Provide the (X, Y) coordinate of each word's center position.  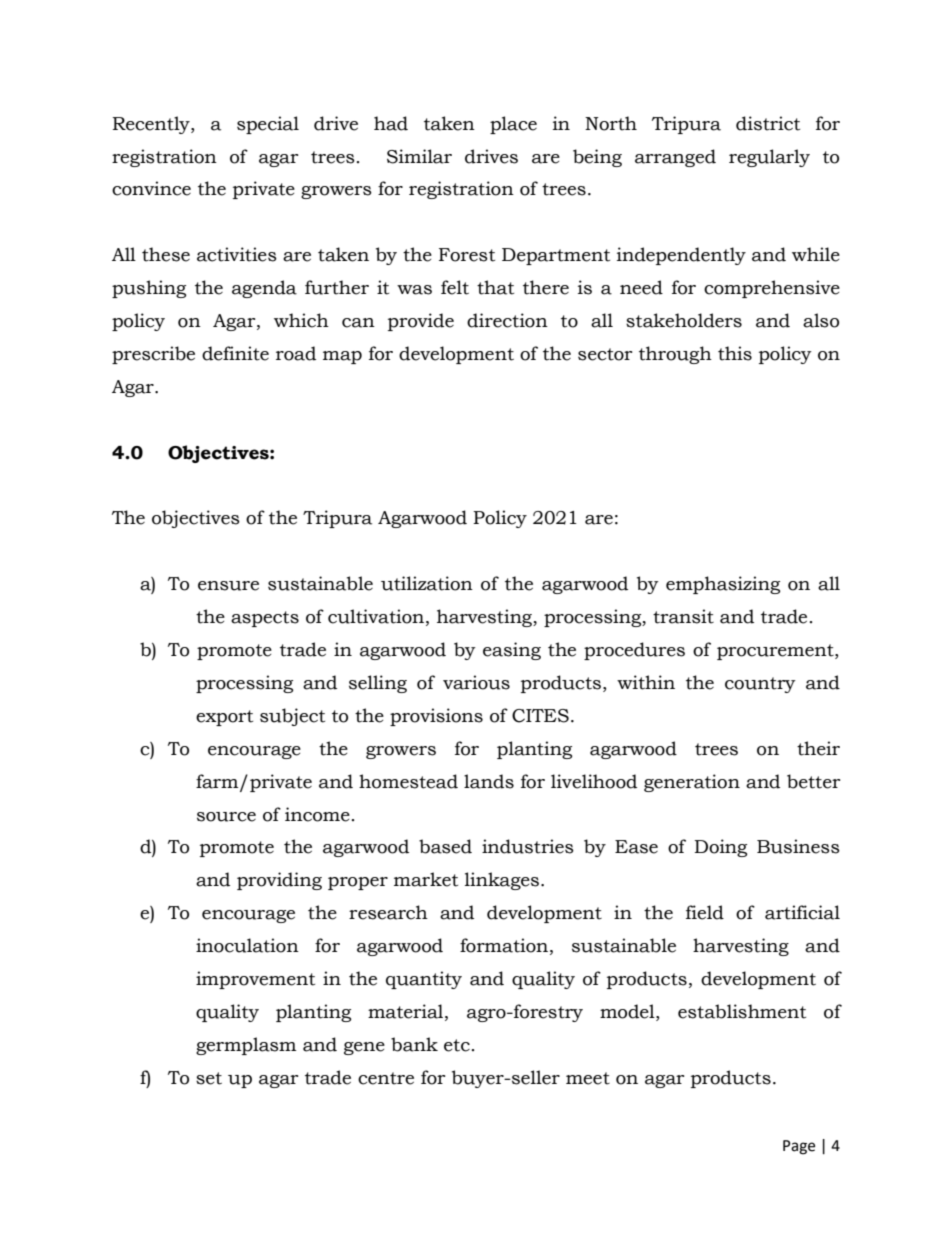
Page (799, 1147)
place (513, 125)
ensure (228, 586)
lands (489, 781)
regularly (769, 158)
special (268, 125)
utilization (427, 583)
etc (457, 1045)
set (209, 1078)
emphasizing (723, 585)
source (226, 817)
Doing (720, 848)
